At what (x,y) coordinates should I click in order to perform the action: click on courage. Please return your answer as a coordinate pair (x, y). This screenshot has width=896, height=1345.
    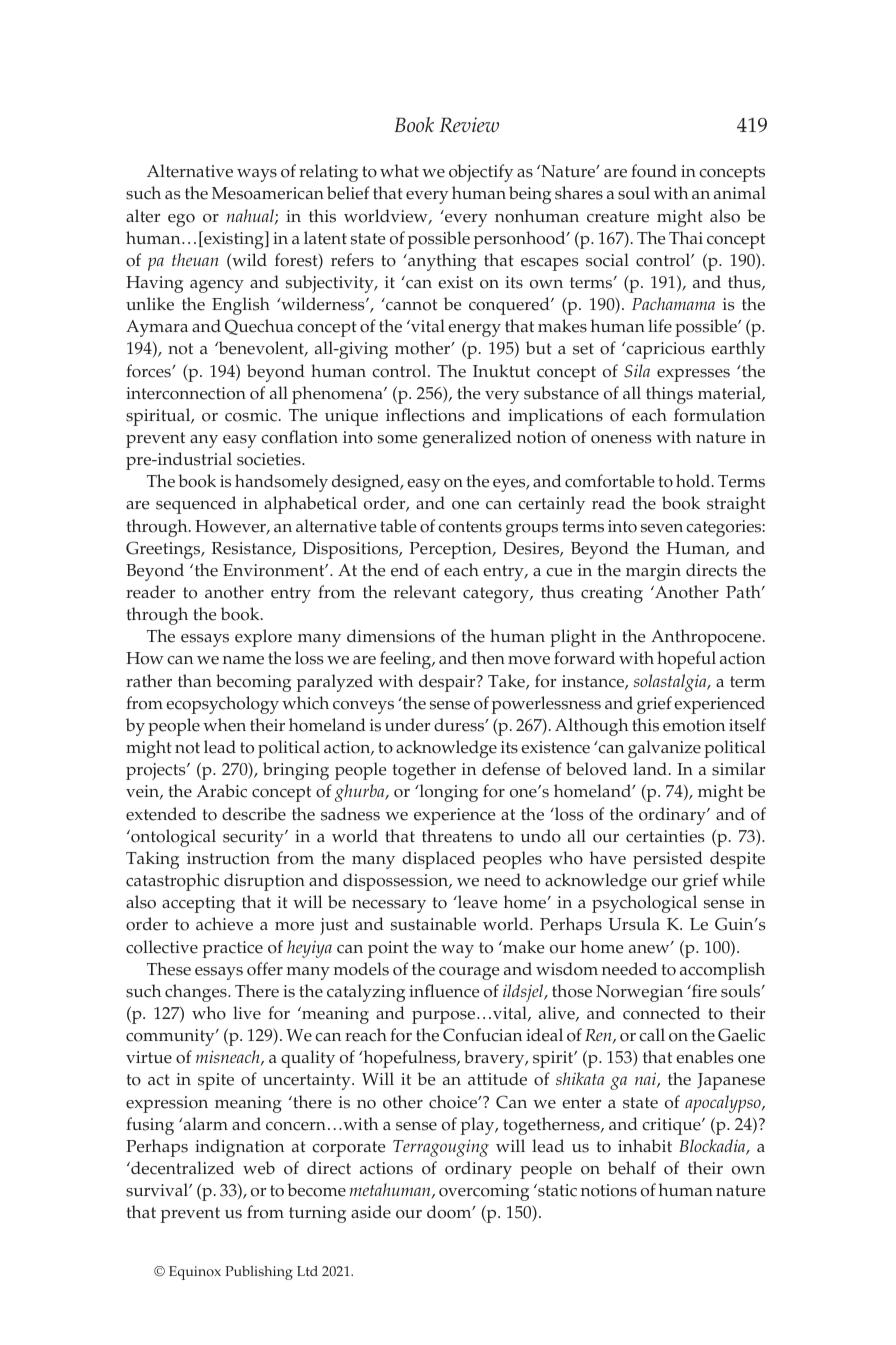
    Looking at the image, I should click on (469, 973).
